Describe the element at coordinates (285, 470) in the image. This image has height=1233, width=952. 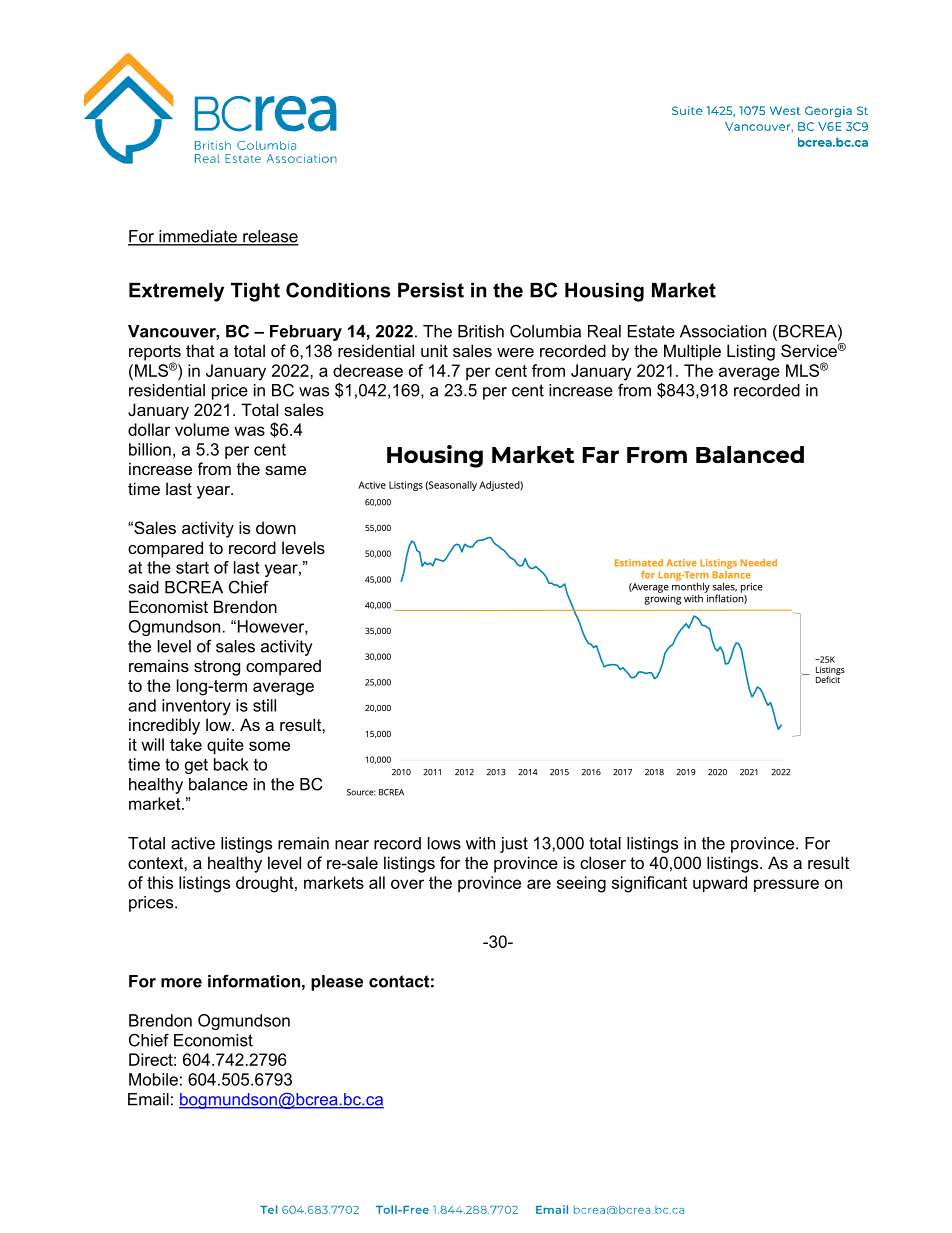
I see `same` at that location.
